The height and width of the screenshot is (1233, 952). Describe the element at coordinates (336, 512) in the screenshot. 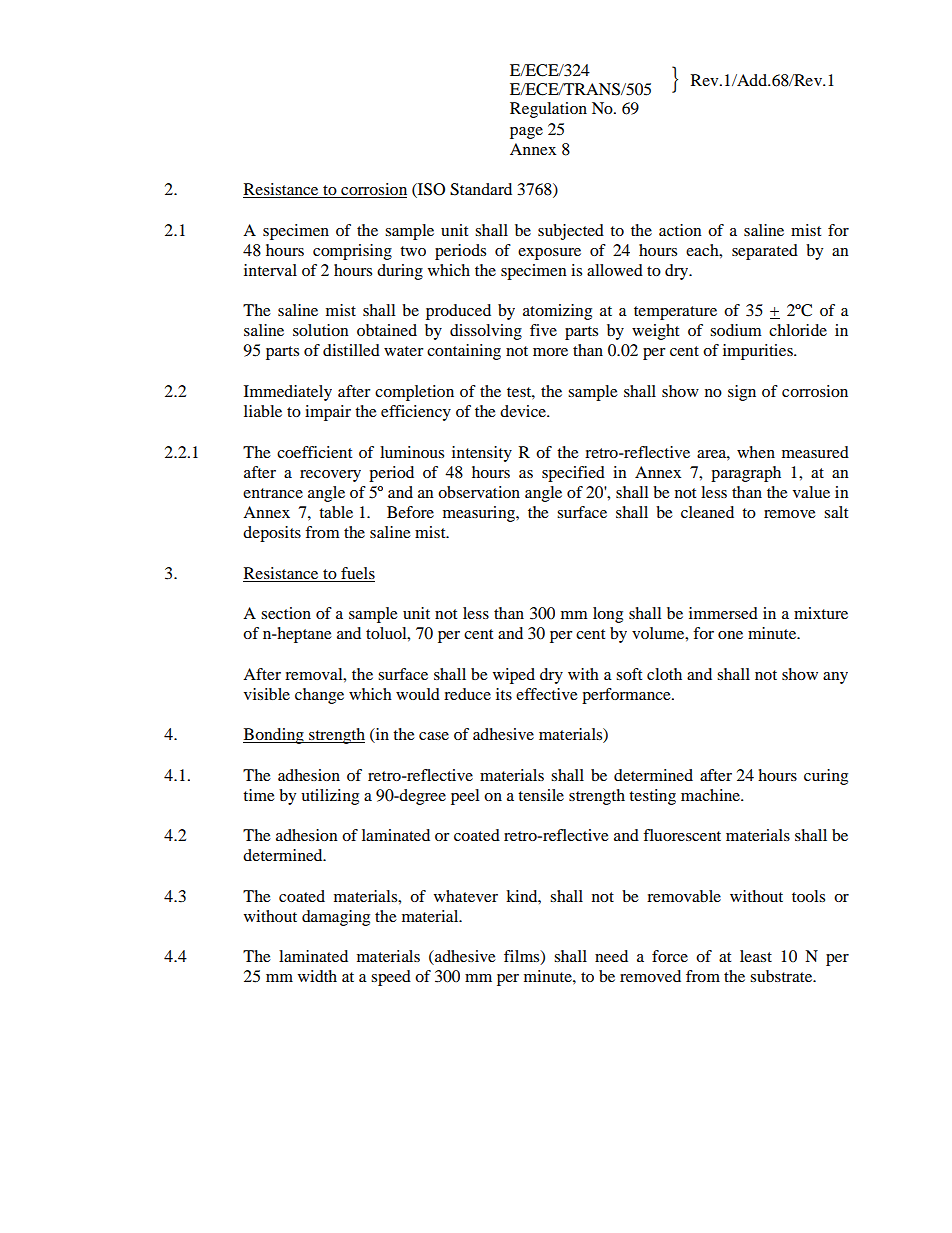

I see `table` at that location.
